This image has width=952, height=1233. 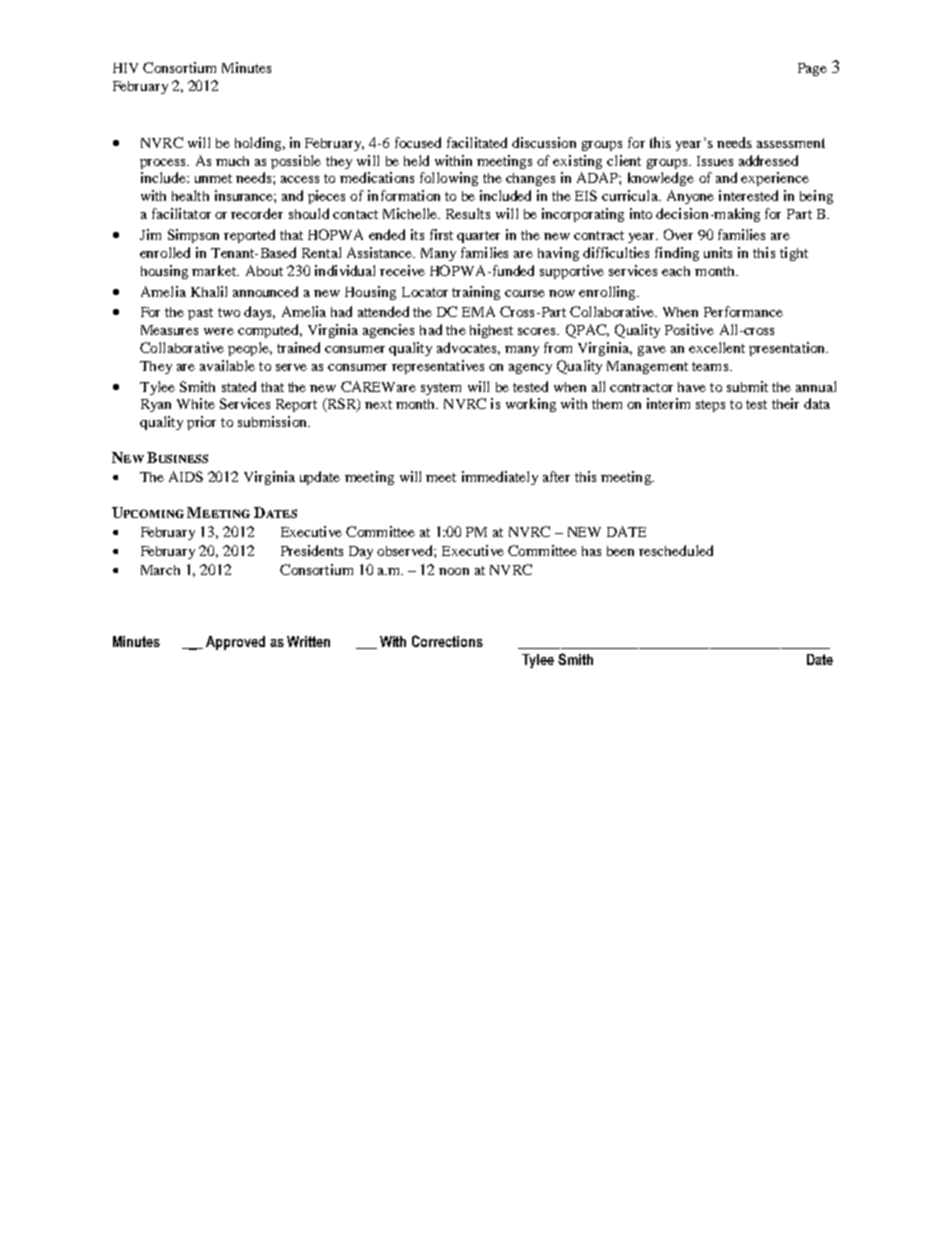 What do you see at coordinates (812, 69) in the image?
I see `Page` at bounding box center [812, 69].
